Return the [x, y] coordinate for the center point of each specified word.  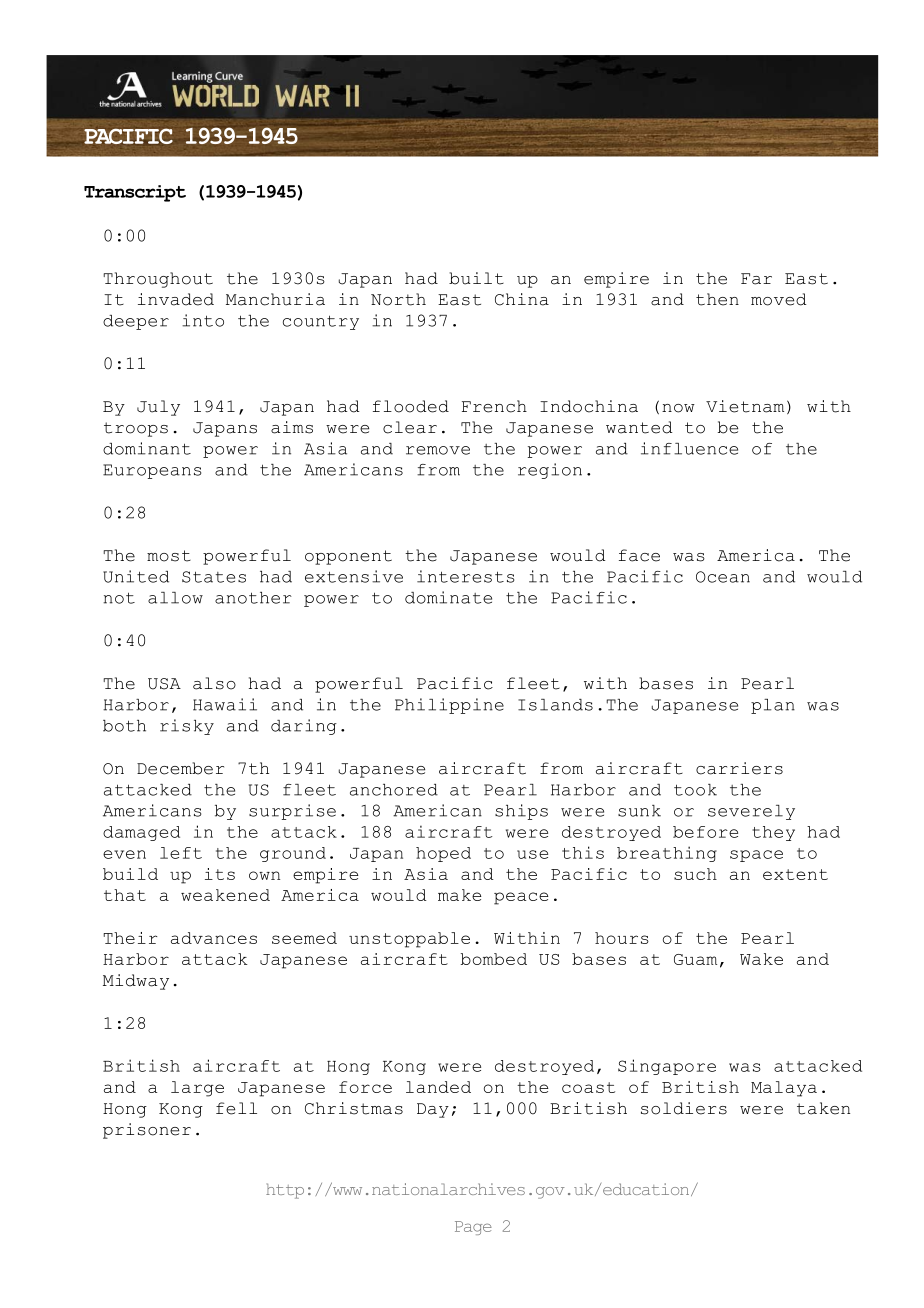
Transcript [135, 193]
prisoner [147, 1131]
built [476, 278]
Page [473, 1228]
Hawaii [225, 704]
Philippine [449, 706]
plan [773, 706]
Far [756, 279]
